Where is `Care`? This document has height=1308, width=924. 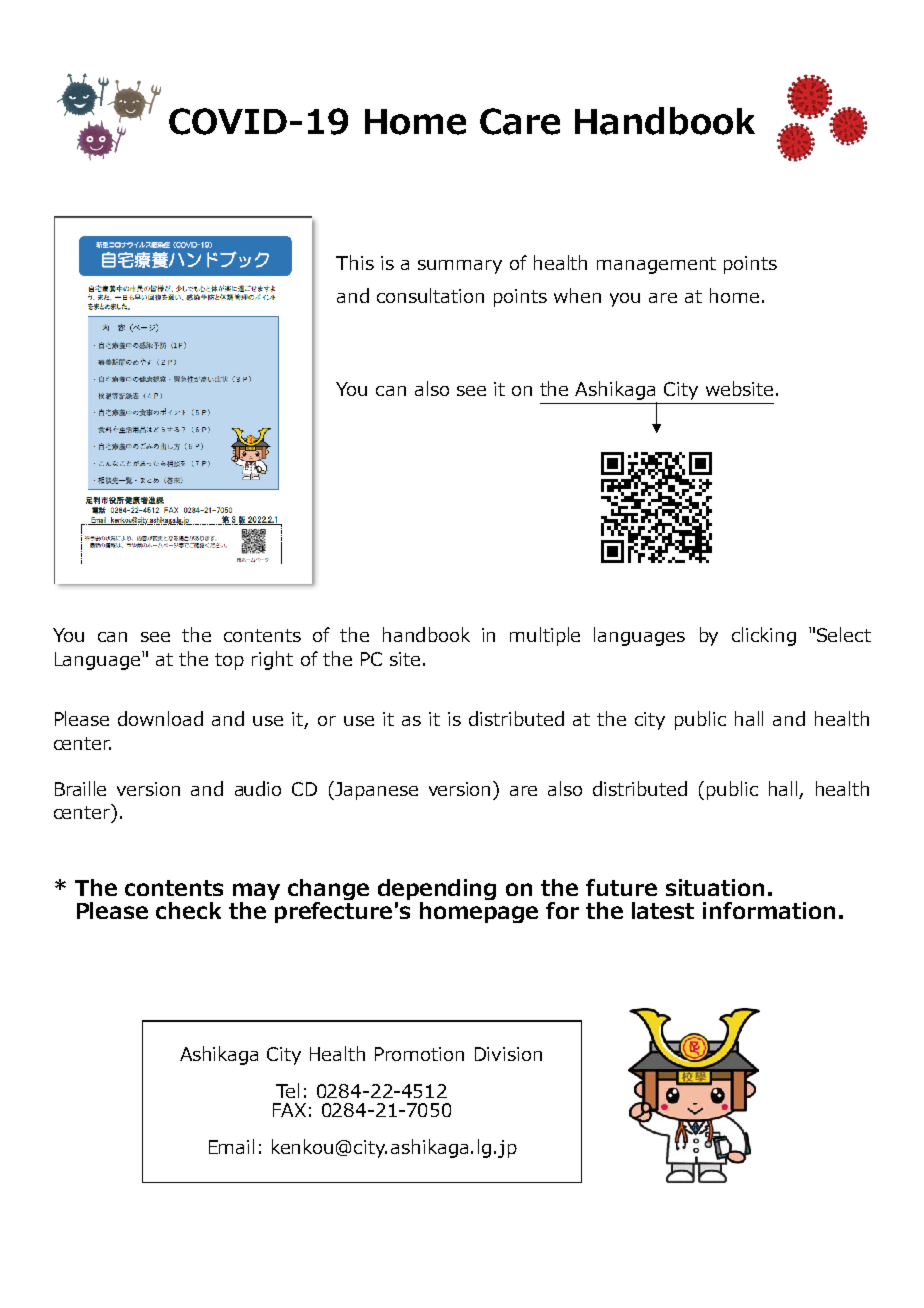
Care is located at coordinates (520, 121).
